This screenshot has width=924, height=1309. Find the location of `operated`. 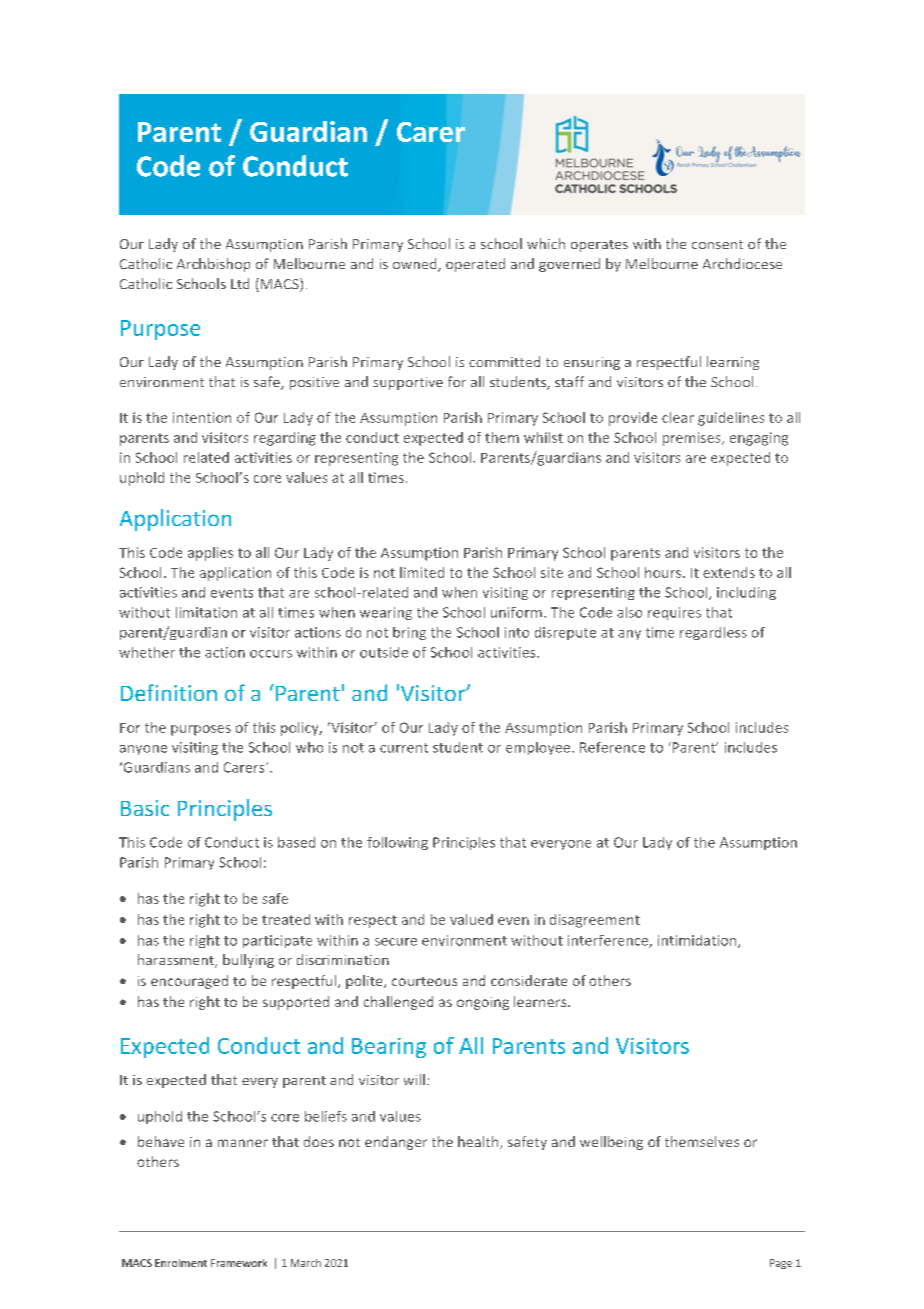

operated is located at coordinates (475, 265).
